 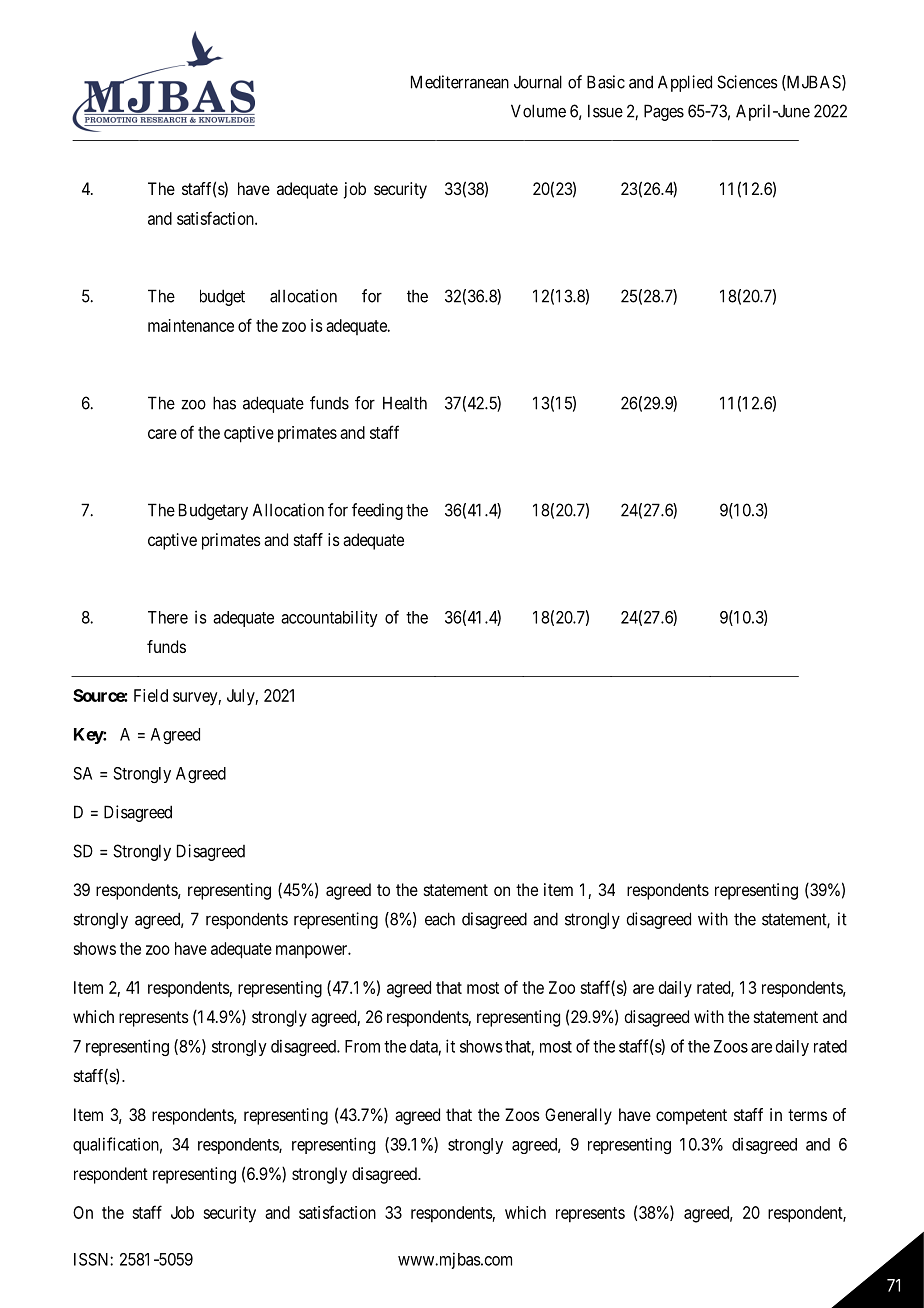 What do you see at coordinates (405, 403) in the document?
I see `Health` at bounding box center [405, 403].
